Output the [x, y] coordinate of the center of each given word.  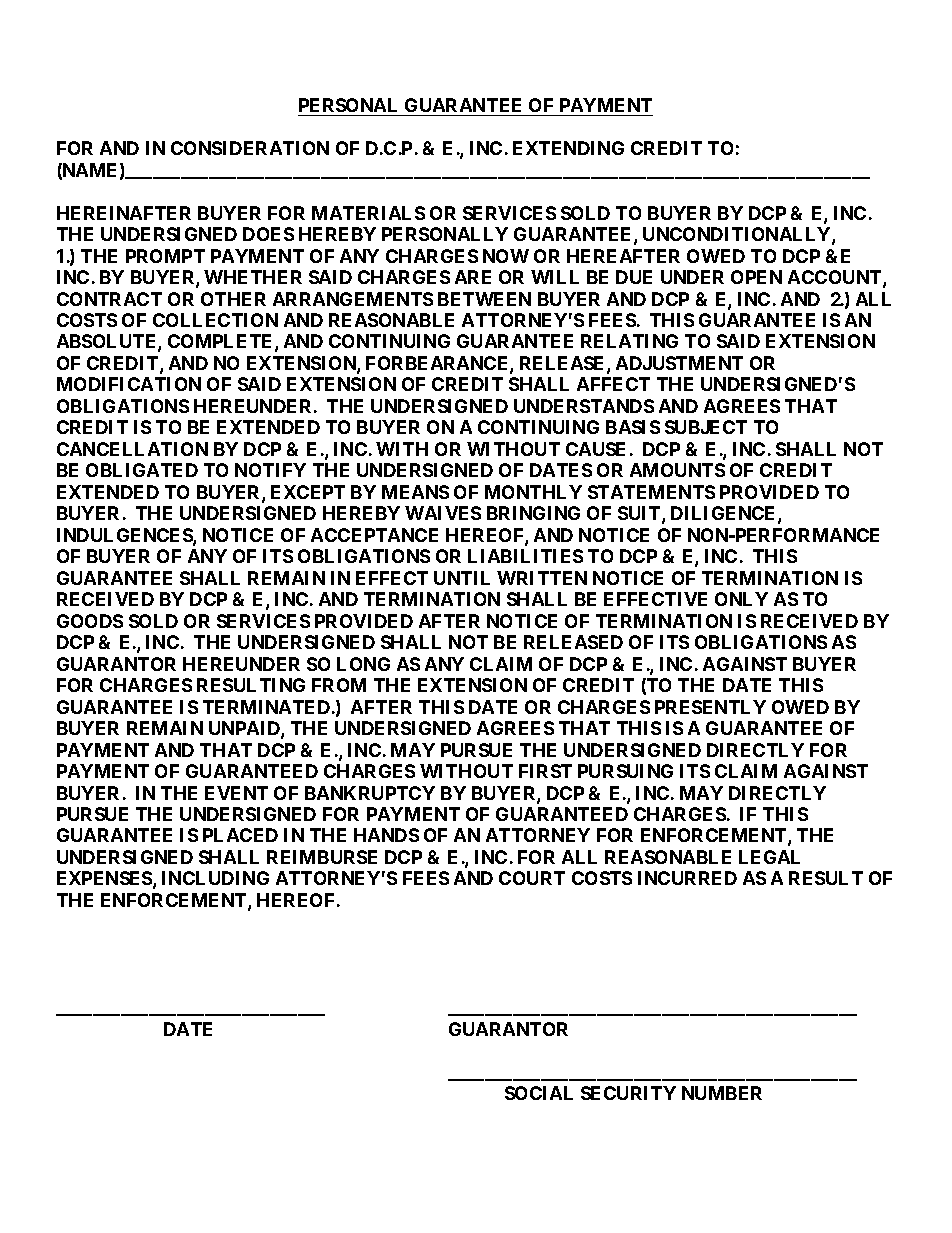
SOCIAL [539, 1093]
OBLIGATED [142, 470]
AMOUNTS [677, 470]
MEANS [415, 492]
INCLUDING [215, 878]
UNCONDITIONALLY [738, 235]
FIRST [545, 771]
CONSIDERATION [250, 148]
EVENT [236, 793]
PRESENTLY [710, 707]
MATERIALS [368, 213]
